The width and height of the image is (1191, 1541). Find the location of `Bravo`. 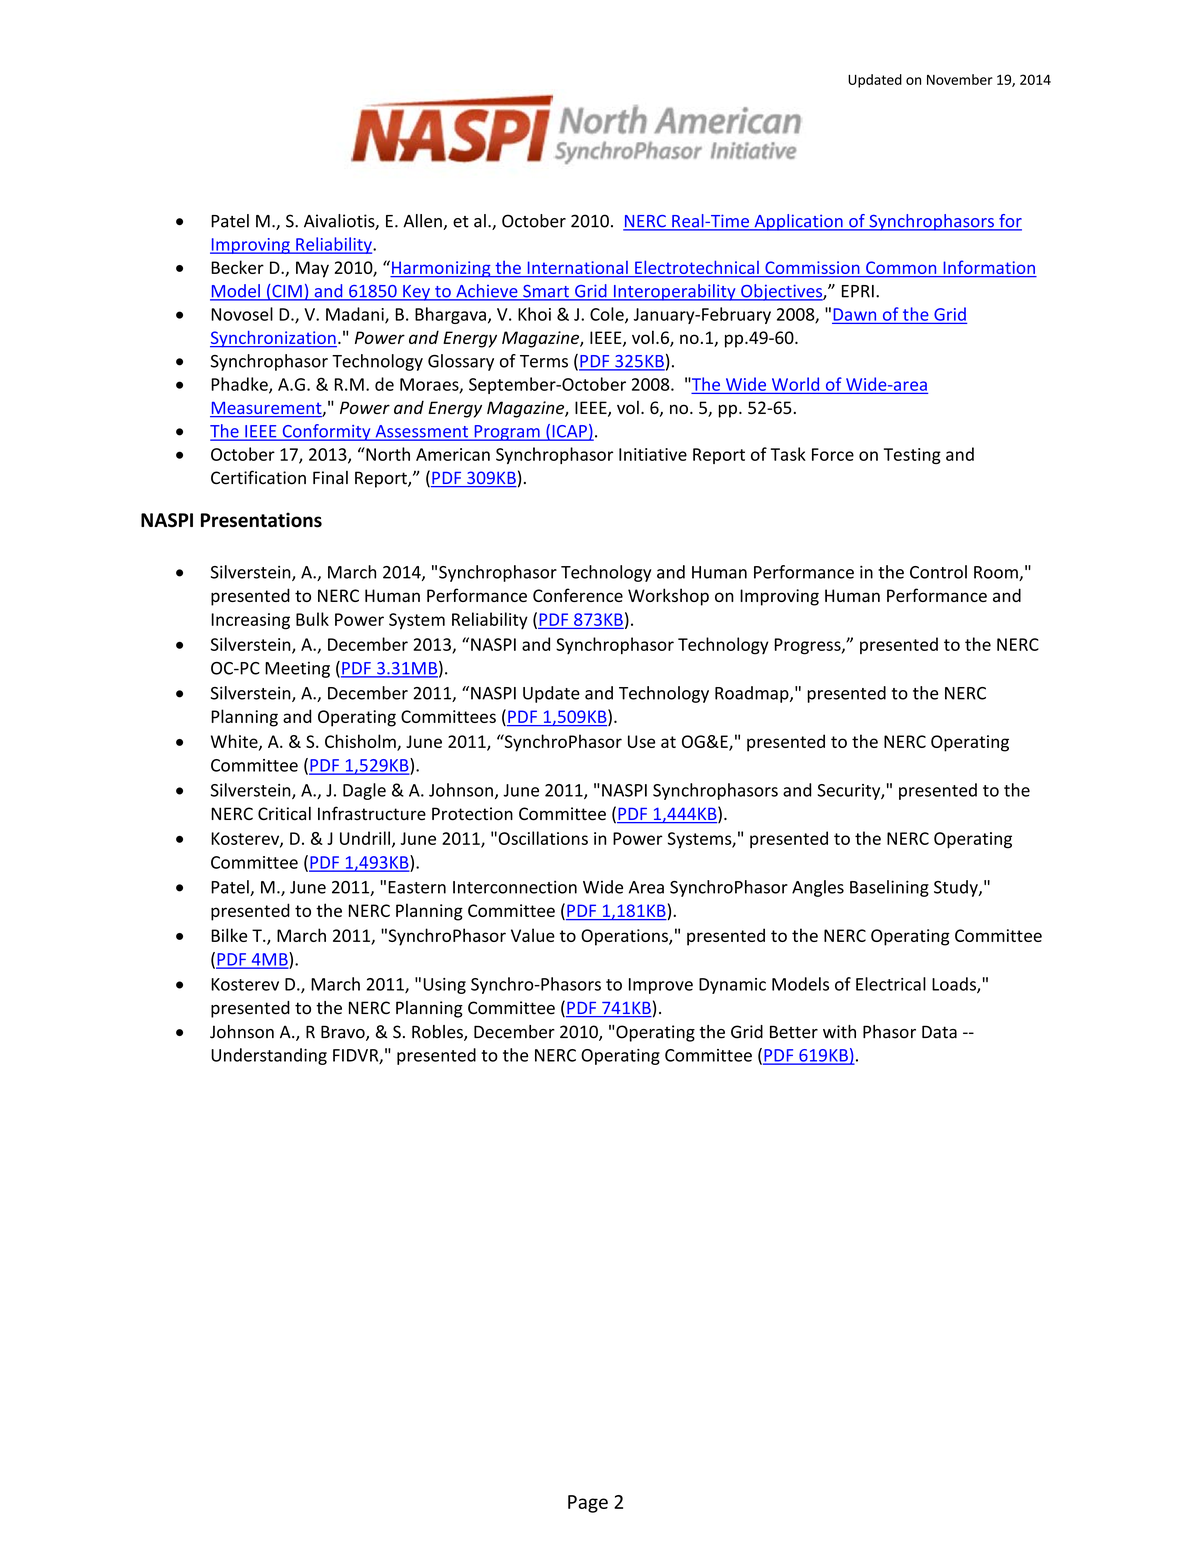

Bravo is located at coordinates (344, 1033).
